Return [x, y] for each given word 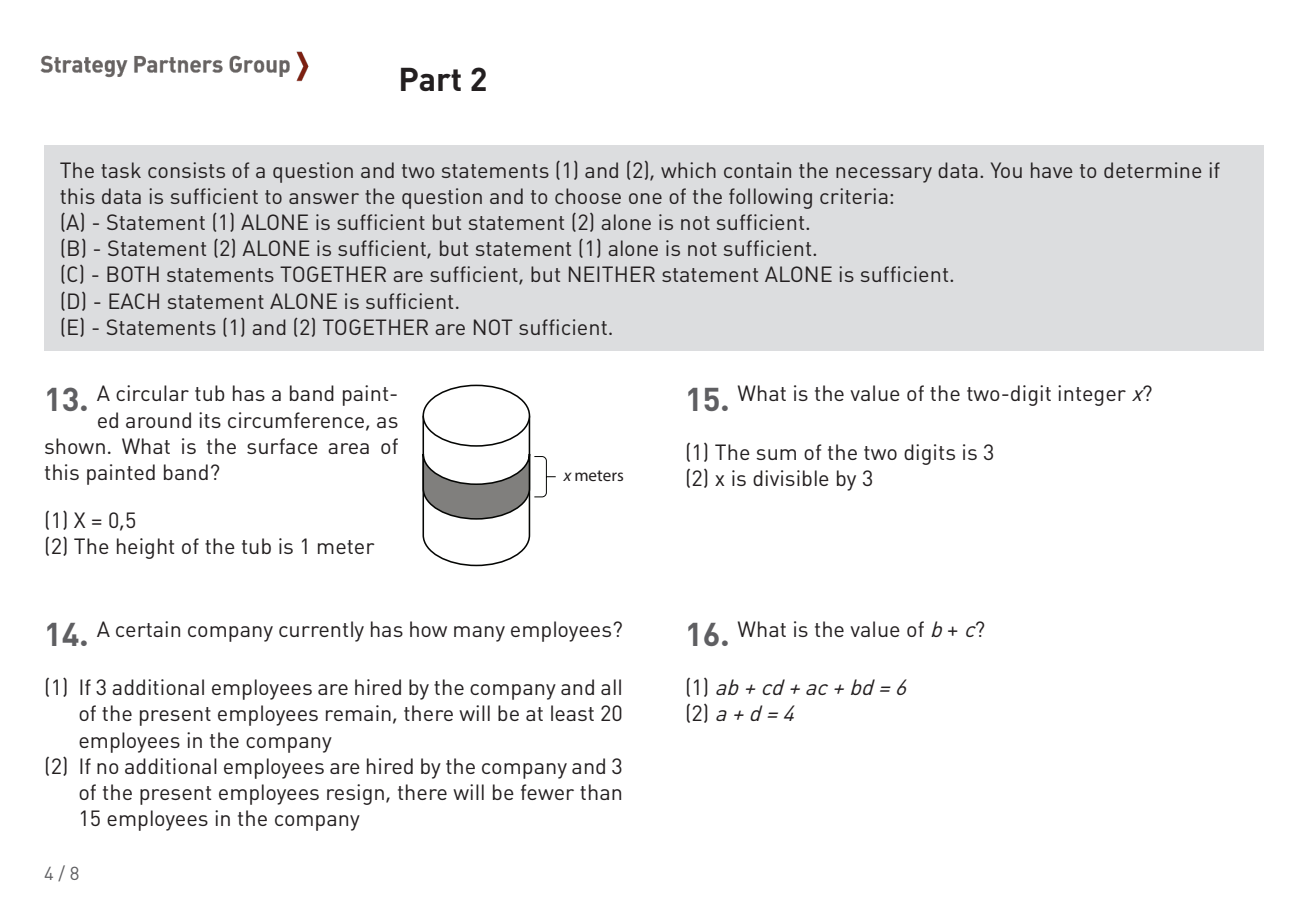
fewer [547, 792]
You [1006, 170]
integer [1092, 395]
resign [355, 794]
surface [282, 446]
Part [431, 79]
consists [186, 170]
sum [776, 454]
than [600, 792]
